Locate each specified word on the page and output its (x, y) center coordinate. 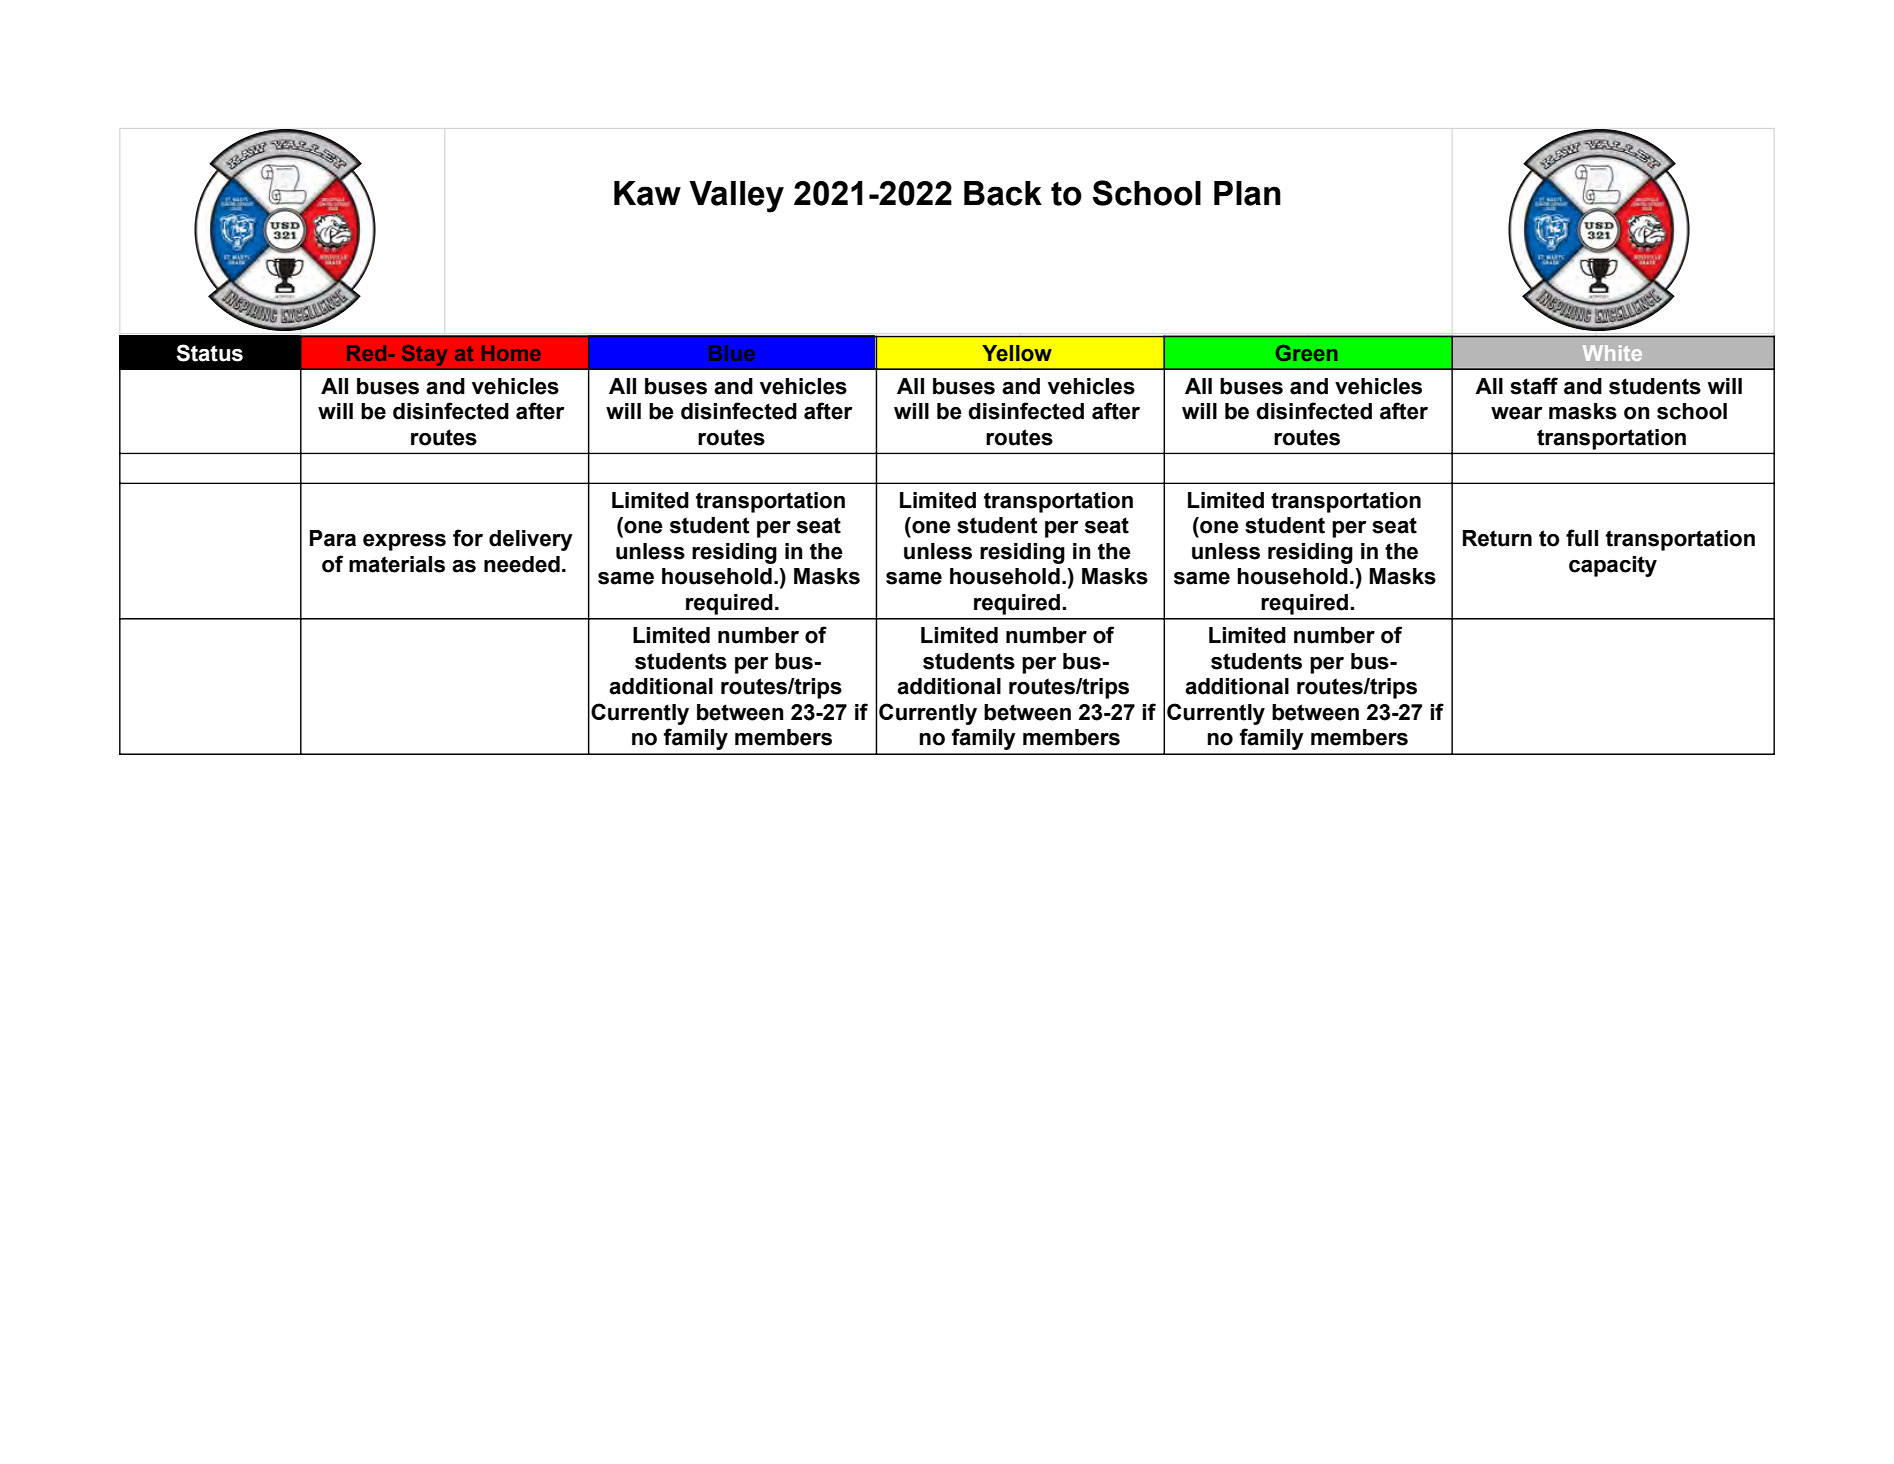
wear (1516, 413)
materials (397, 564)
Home (511, 353)
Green (1306, 353)
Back (1003, 193)
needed (522, 564)
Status (209, 353)
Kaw (647, 193)
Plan (1247, 193)
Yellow (1017, 353)
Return (1497, 538)
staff (1534, 386)
